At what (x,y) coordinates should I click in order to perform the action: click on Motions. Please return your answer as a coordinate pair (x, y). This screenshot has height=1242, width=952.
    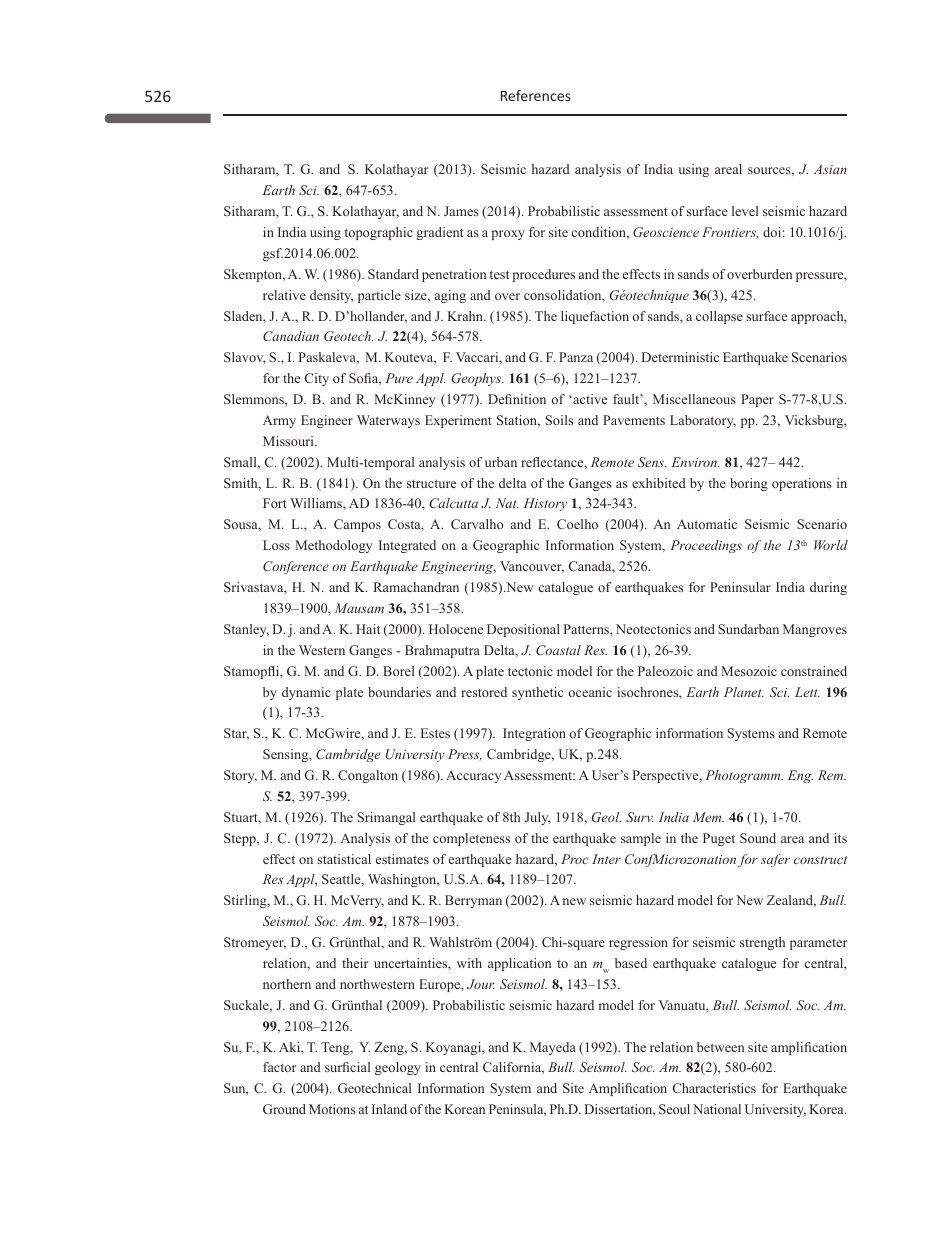
    Looking at the image, I should click on (332, 1109).
